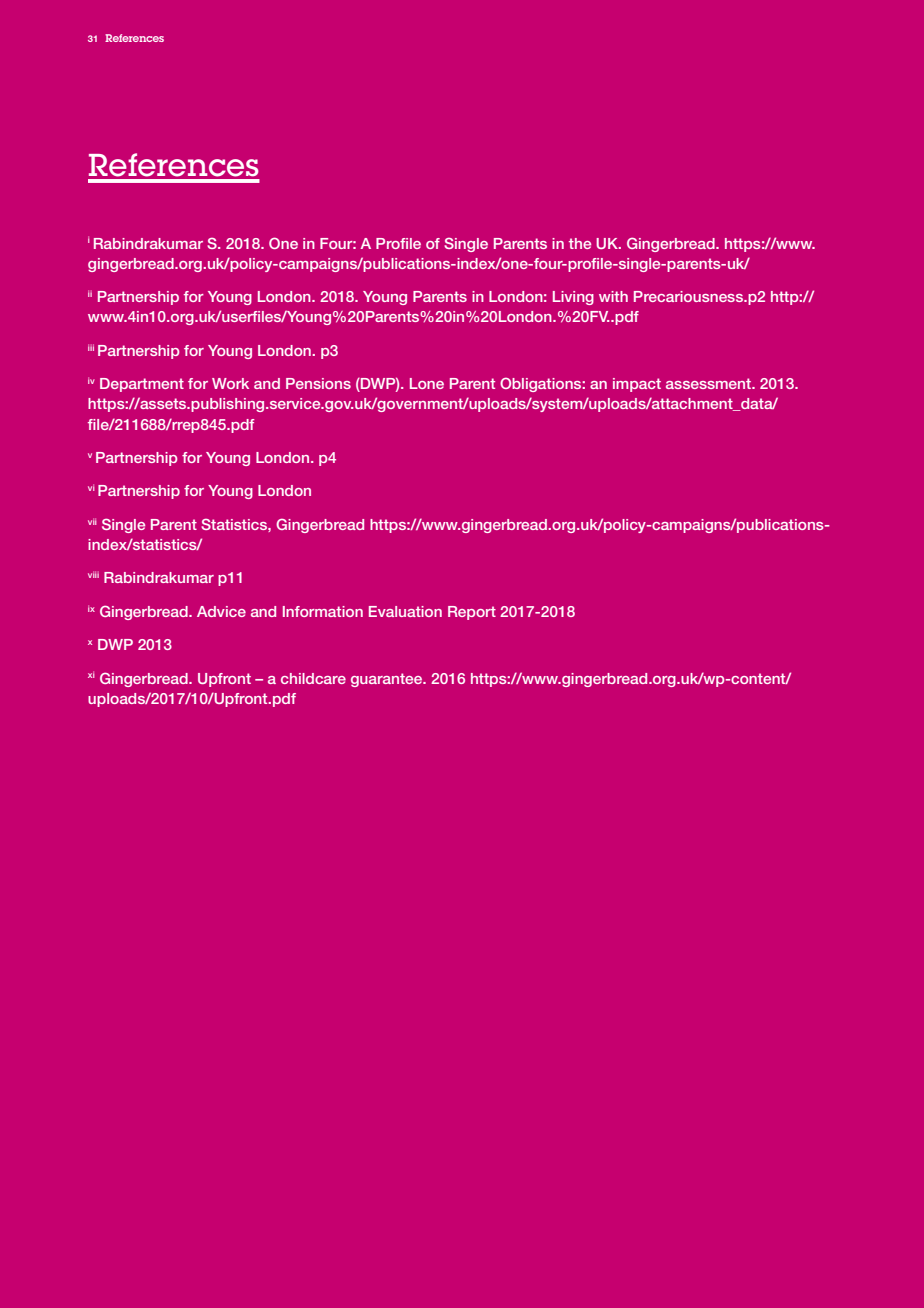 The width and height of the screenshot is (924, 1308). Describe the element at coordinates (230, 383) in the screenshot. I see `Work` at that location.
